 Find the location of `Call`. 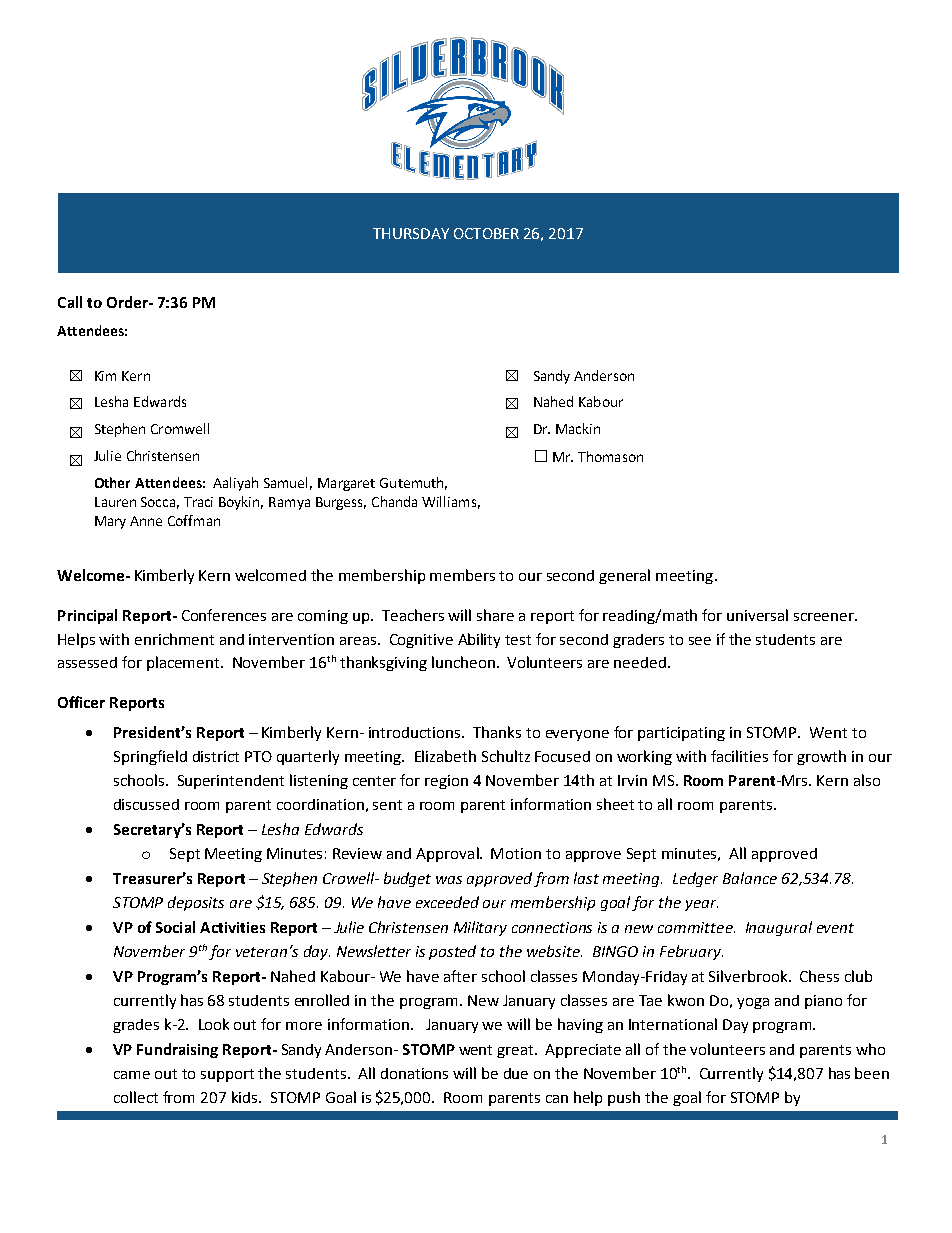

Call is located at coordinates (70, 302).
